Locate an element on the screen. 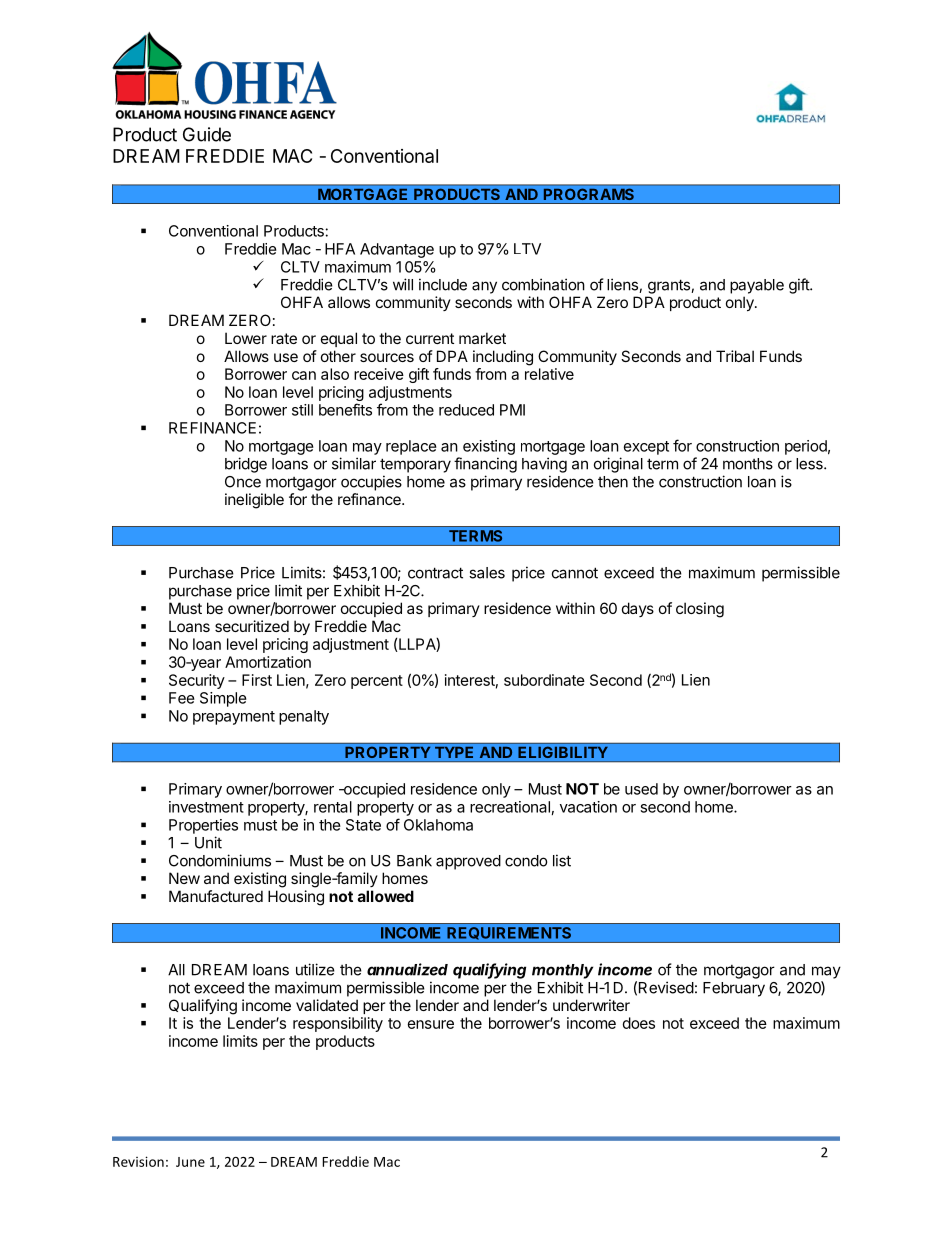 The height and width of the screenshot is (1233, 952). subordinate is located at coordinates (544, 680).
